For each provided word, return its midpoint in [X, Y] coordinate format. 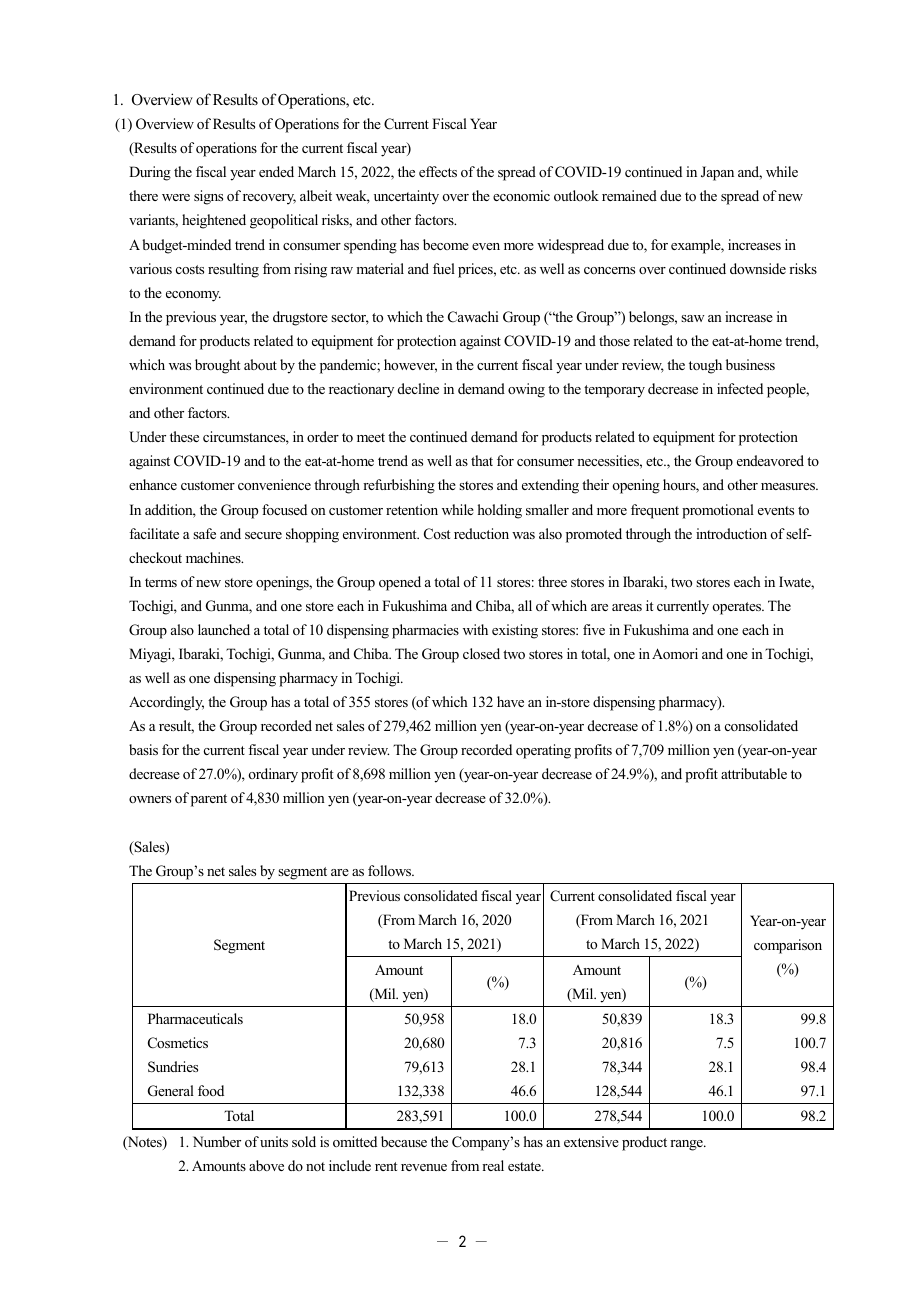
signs [208, 197]
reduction [481, 533]
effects [438, 171]
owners [150, 799]
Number [217, 1141]
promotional [718, 511]
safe [204, 533]
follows [390, 870]
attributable [754, 773]
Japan [717, 173]
